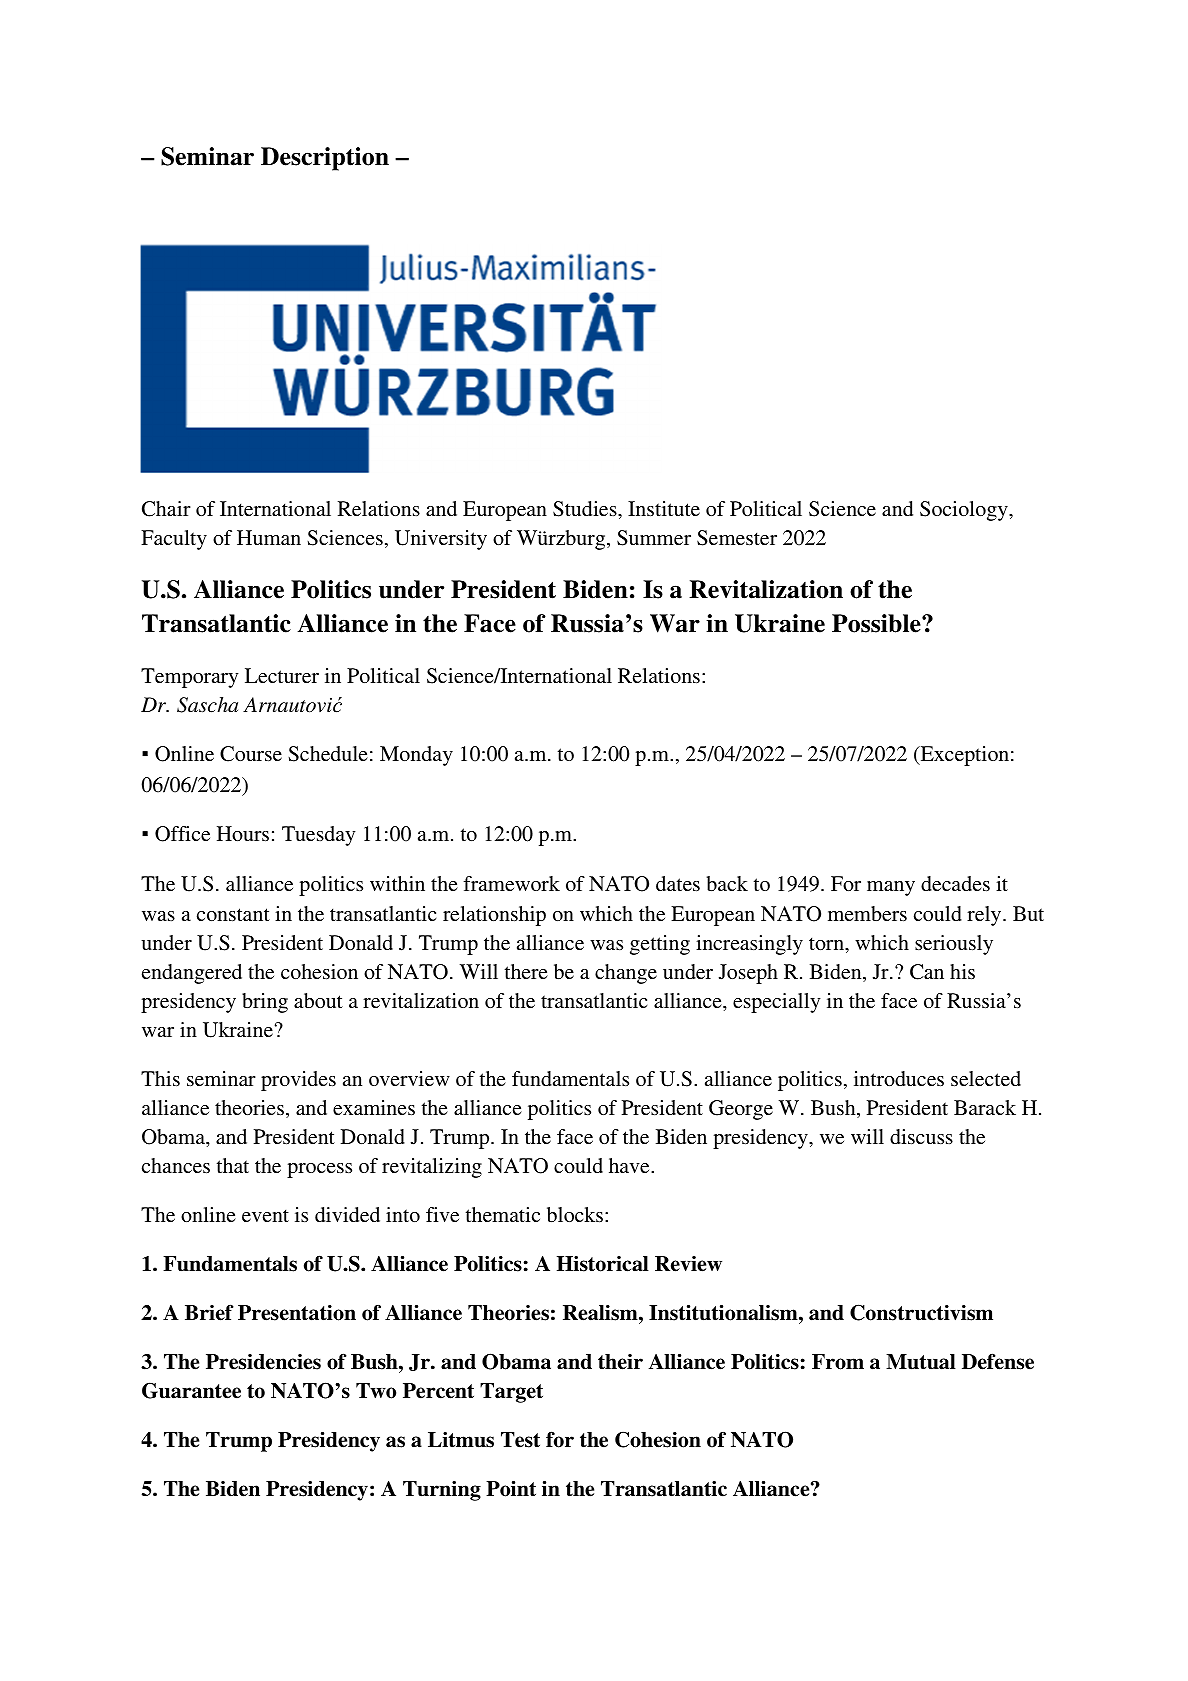  I want to click on Guarantee, so click(191, 1390).
